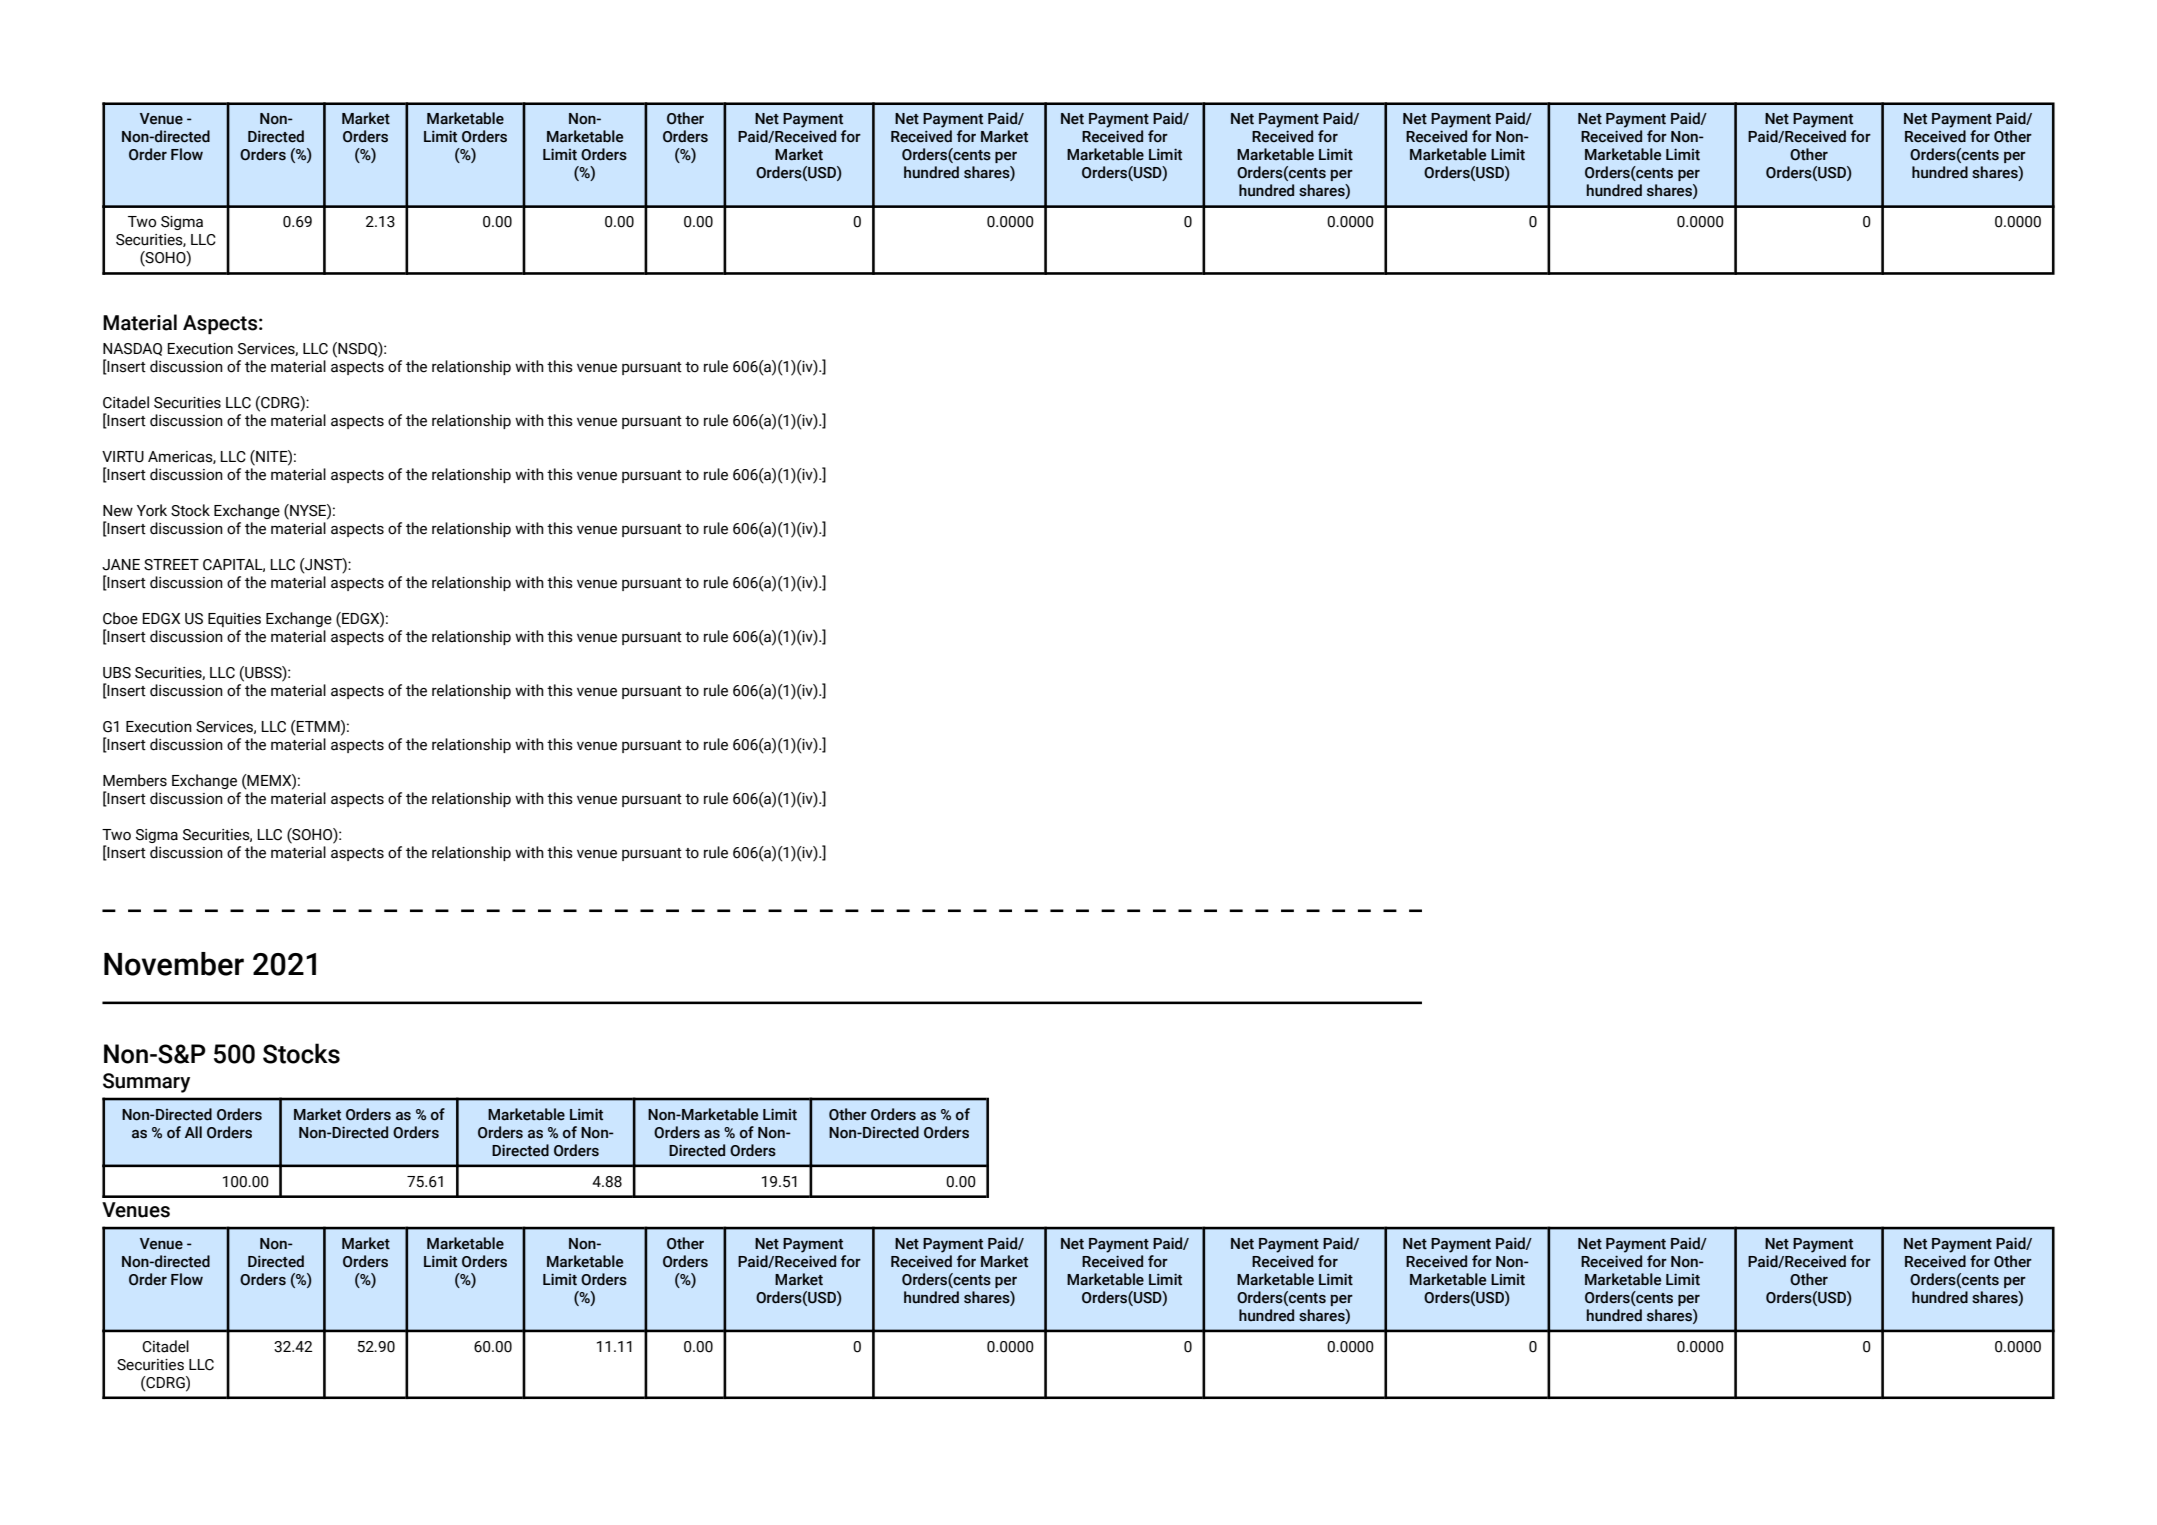 This screenshot has height=1525, width=2157. Describe the element at coordinates (135, 780) in the screenshot. I see `Members` at that location.
